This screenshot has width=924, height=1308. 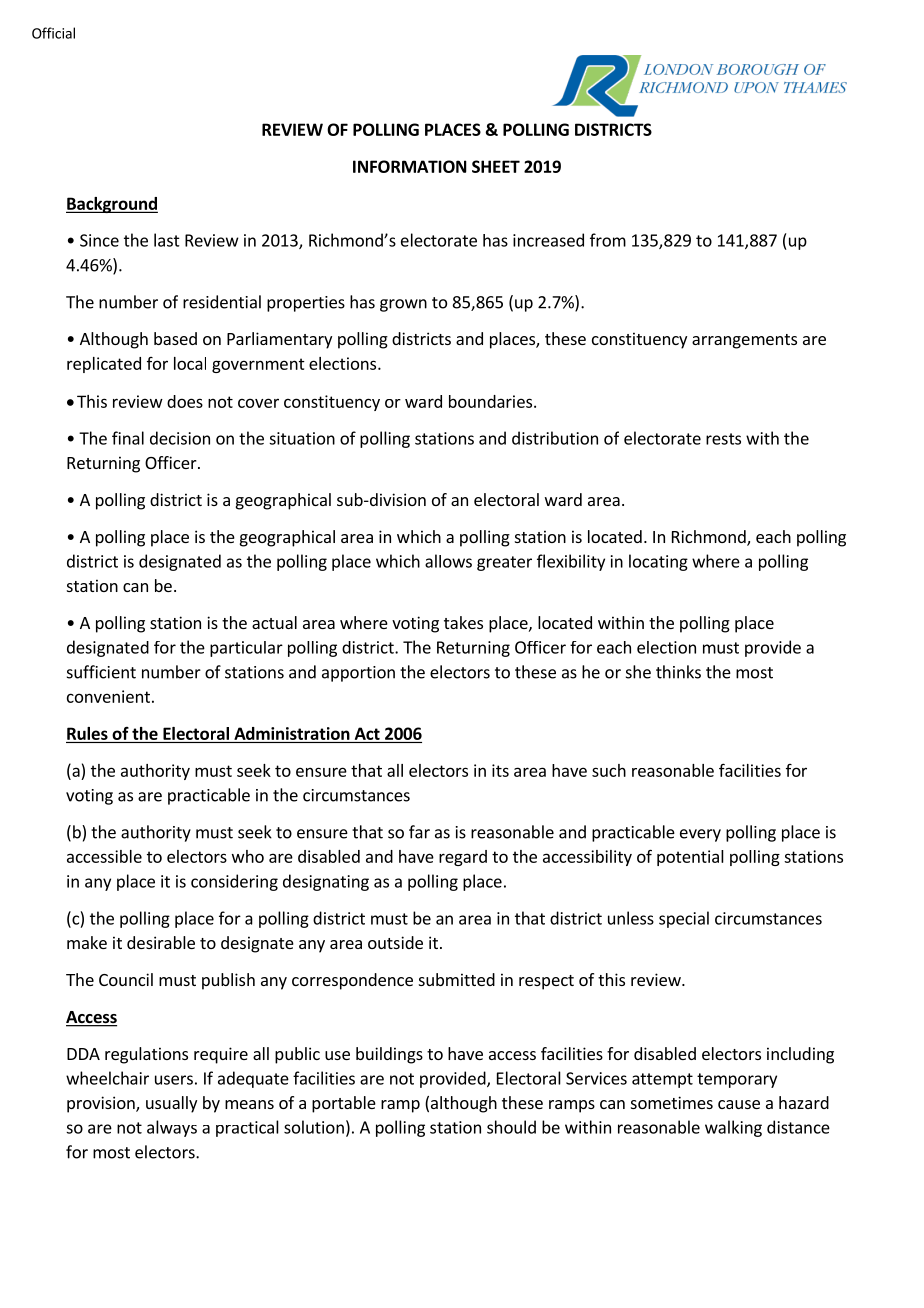 What do you see at coordinates (171, 1104) in the screenshot?
I see `usually` at bounding box center [171, 1104].
